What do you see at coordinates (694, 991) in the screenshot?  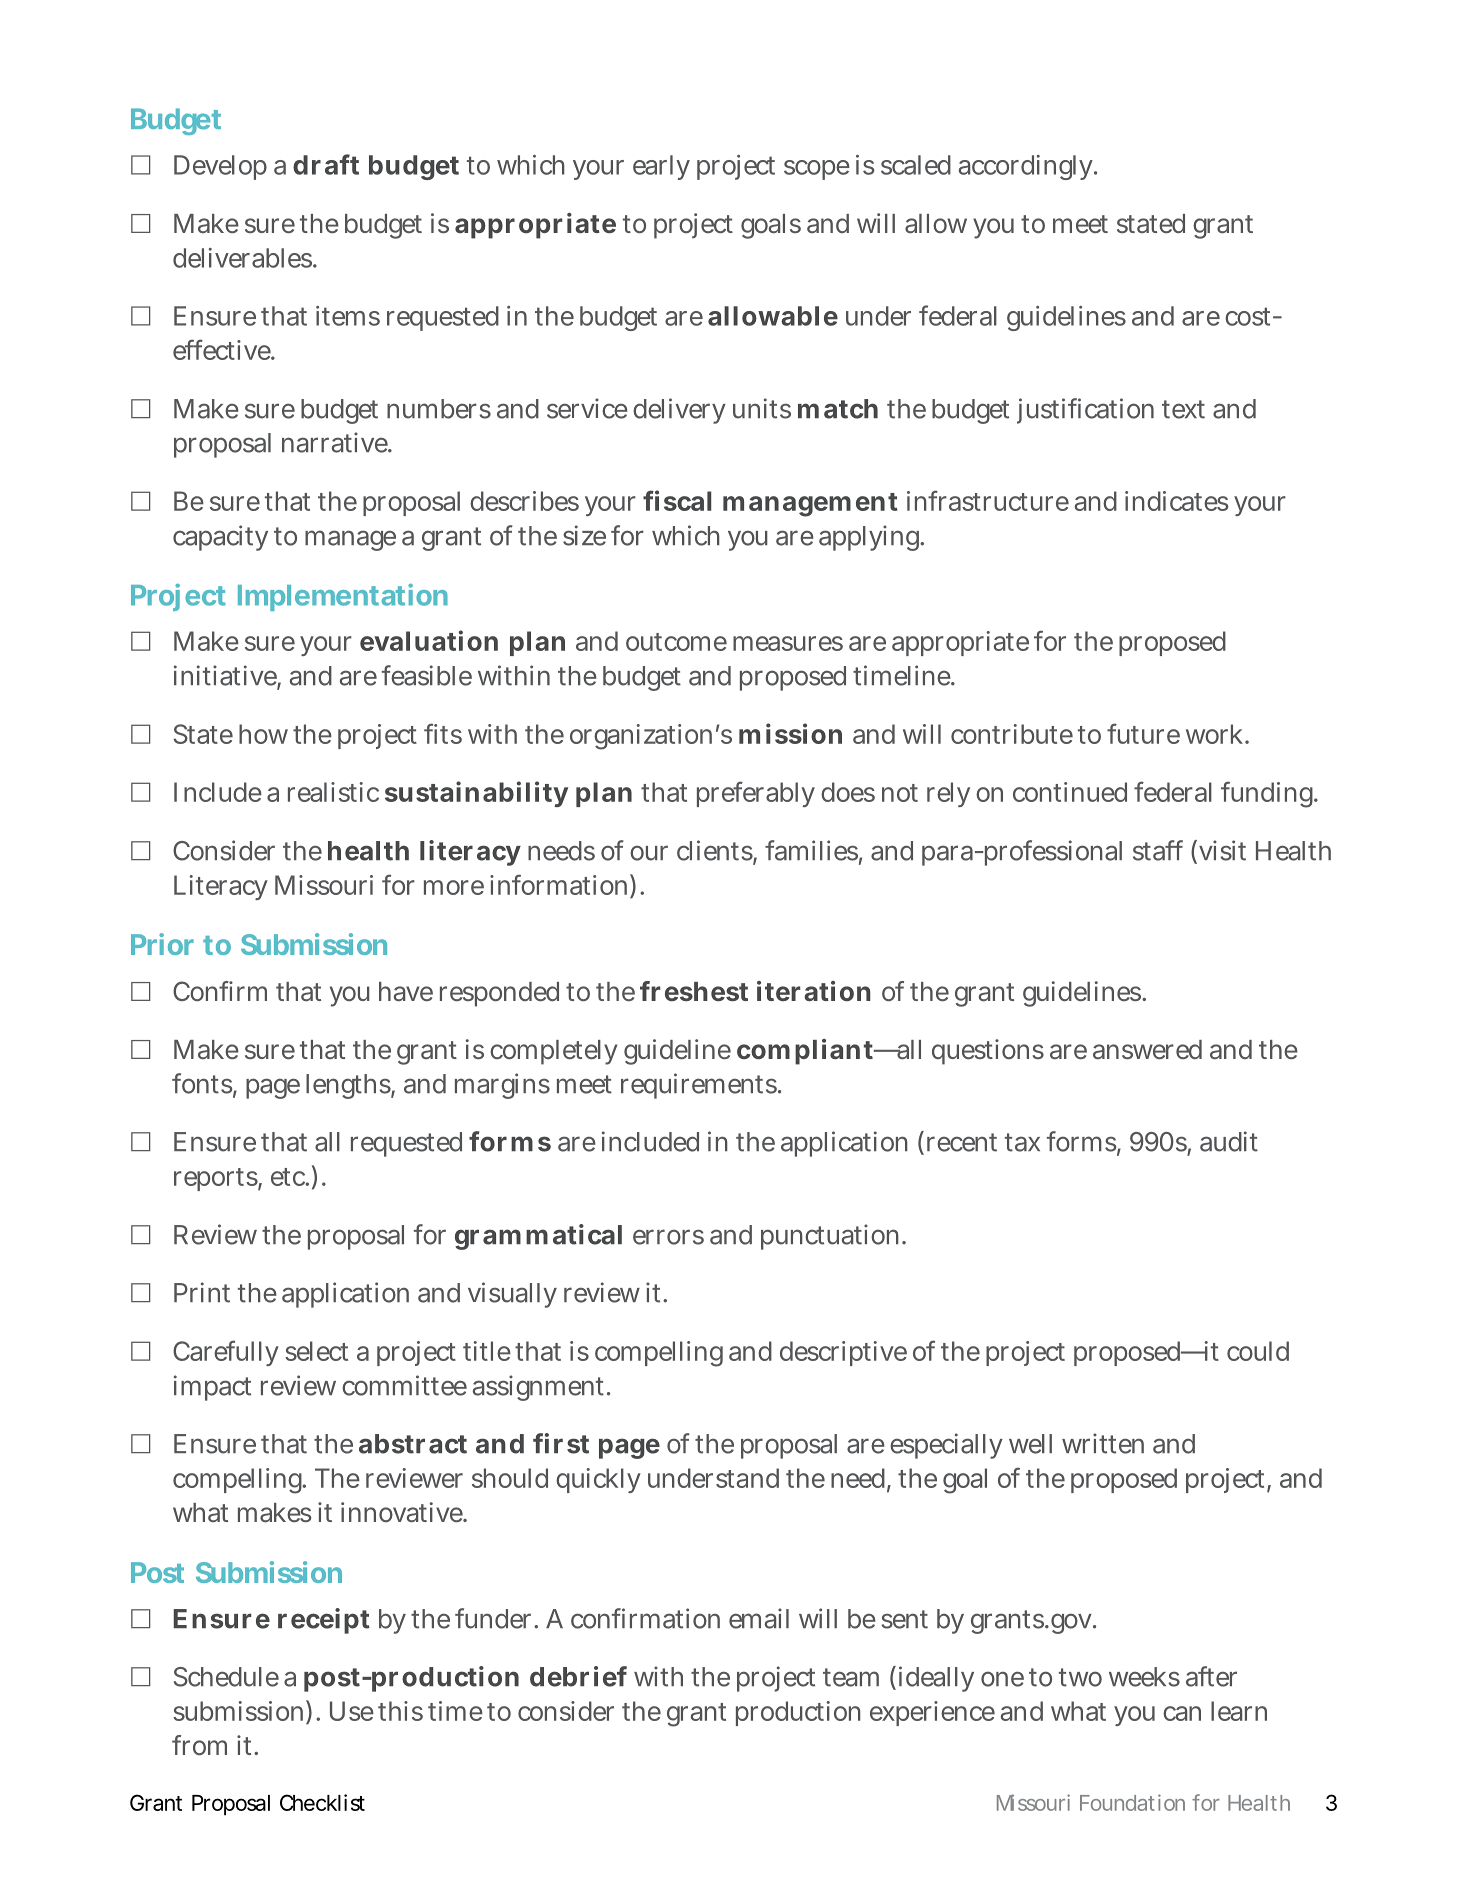 I see `freshest` at bounding box center [694, 991].
